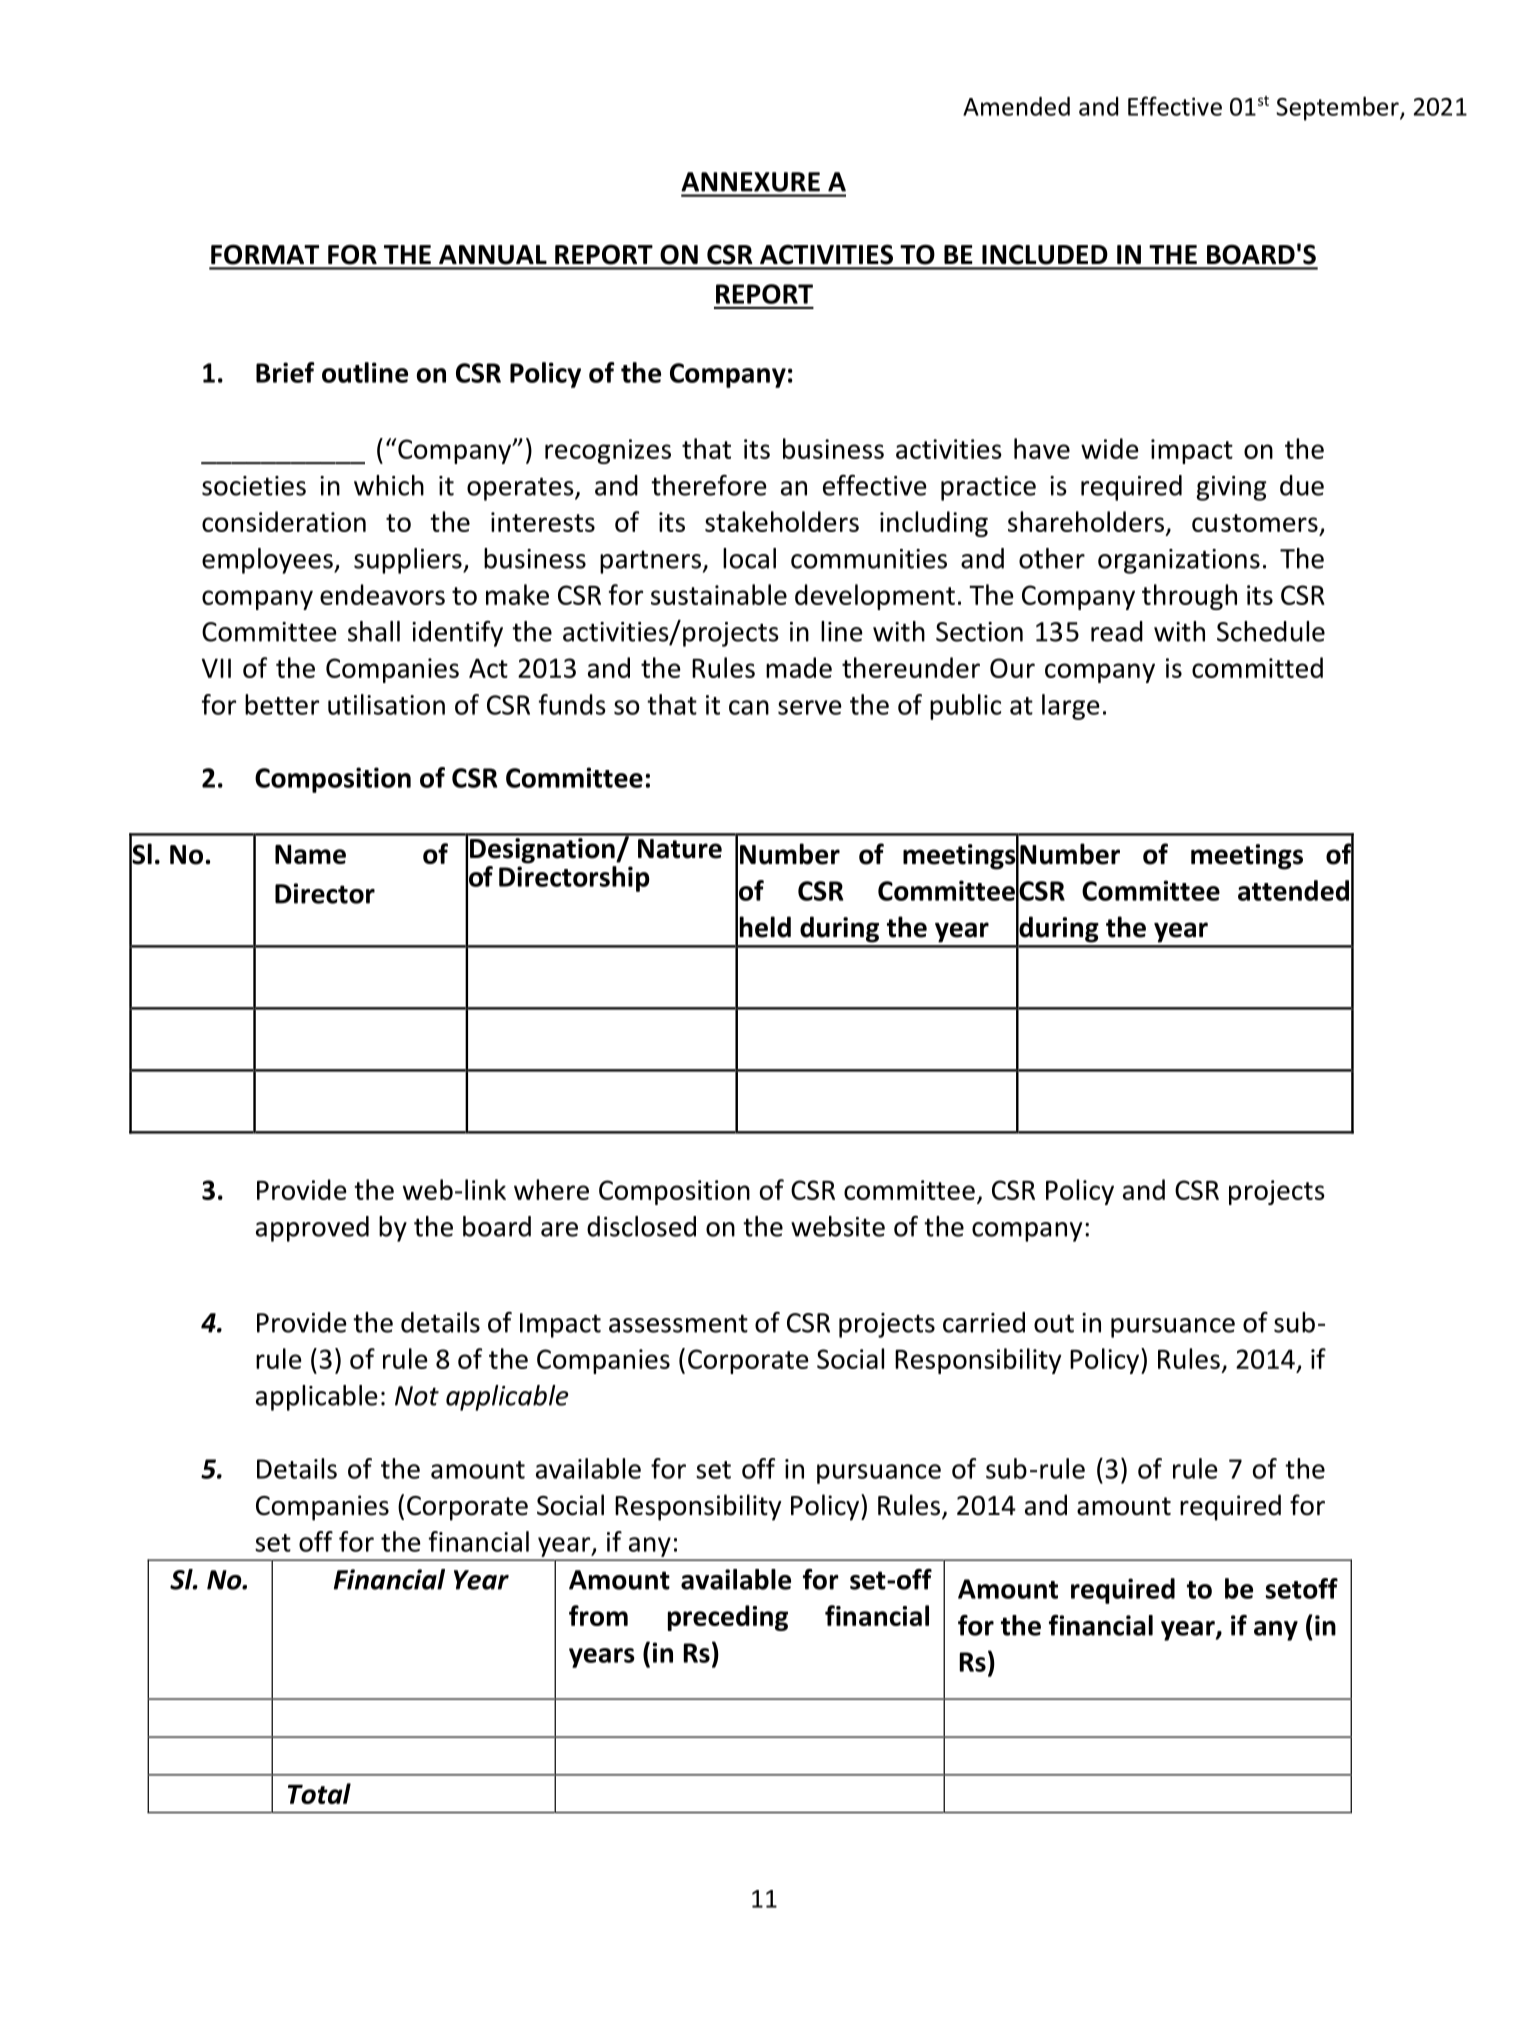 This document has height=2038, width=1527. Describe the element at coordinates (319, 1793) in the document. I see `Total` at that location.
